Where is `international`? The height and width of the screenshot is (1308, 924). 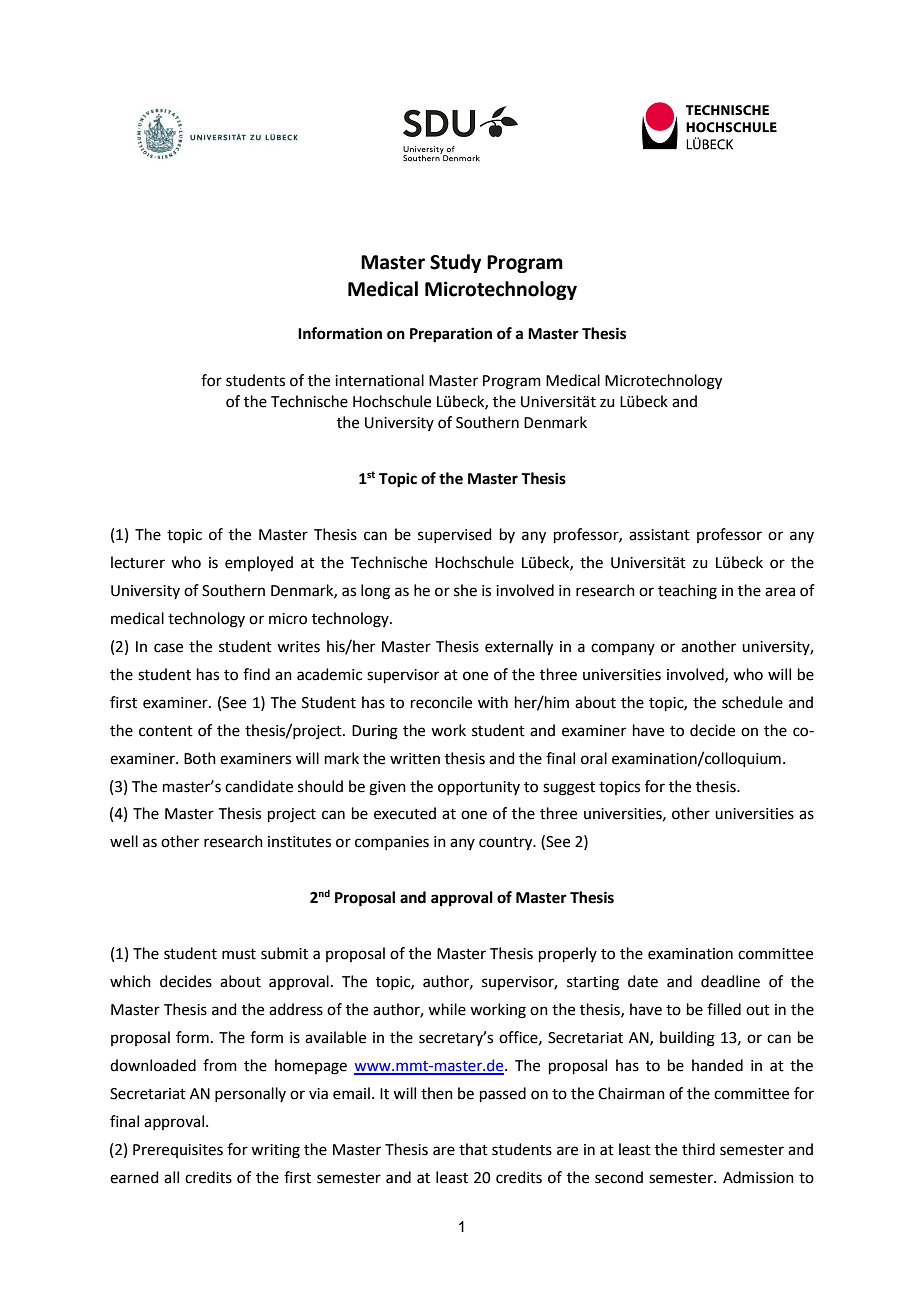 international is located at coordinates (379, 380).
